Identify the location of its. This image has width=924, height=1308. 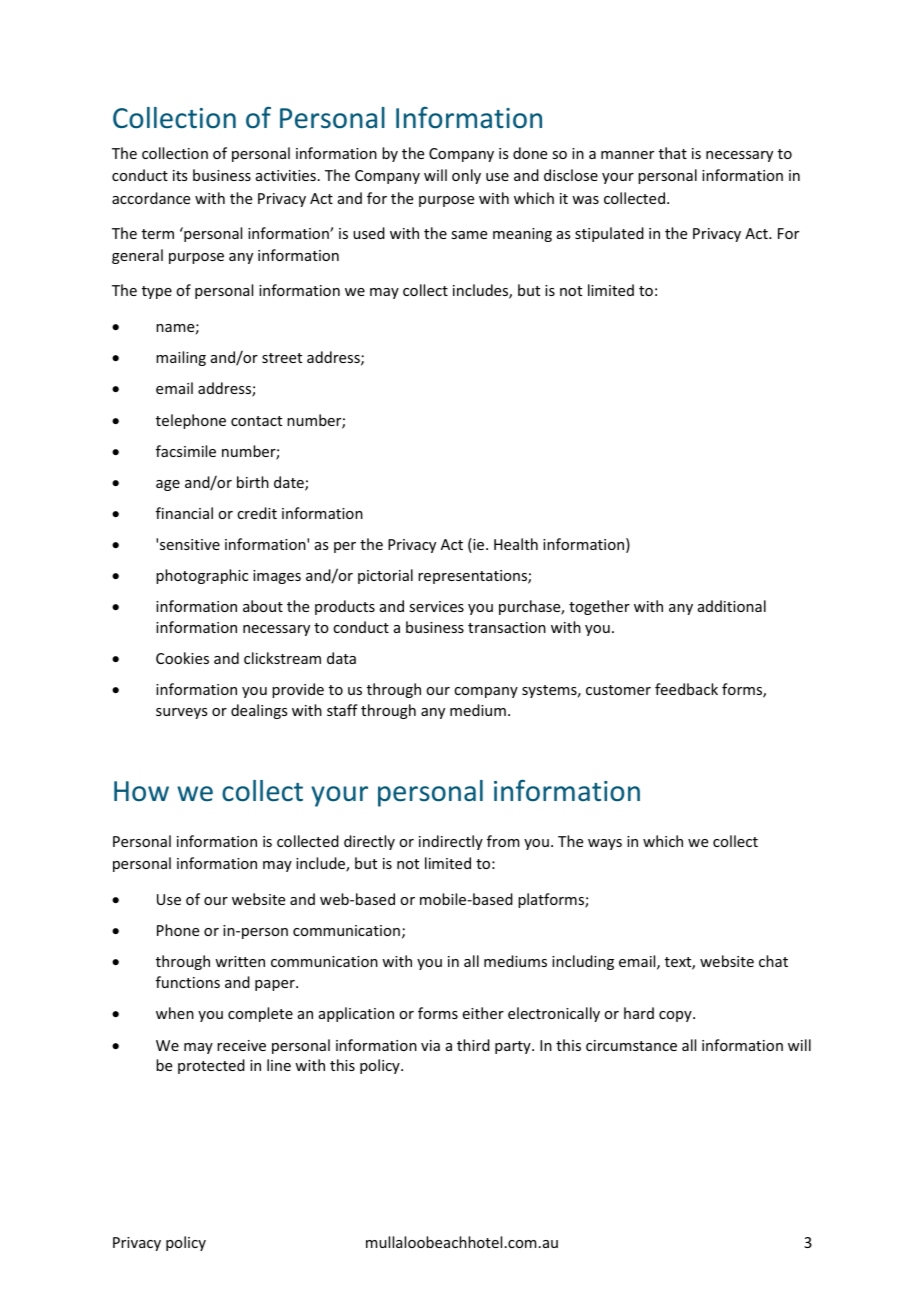
(180, 175).
